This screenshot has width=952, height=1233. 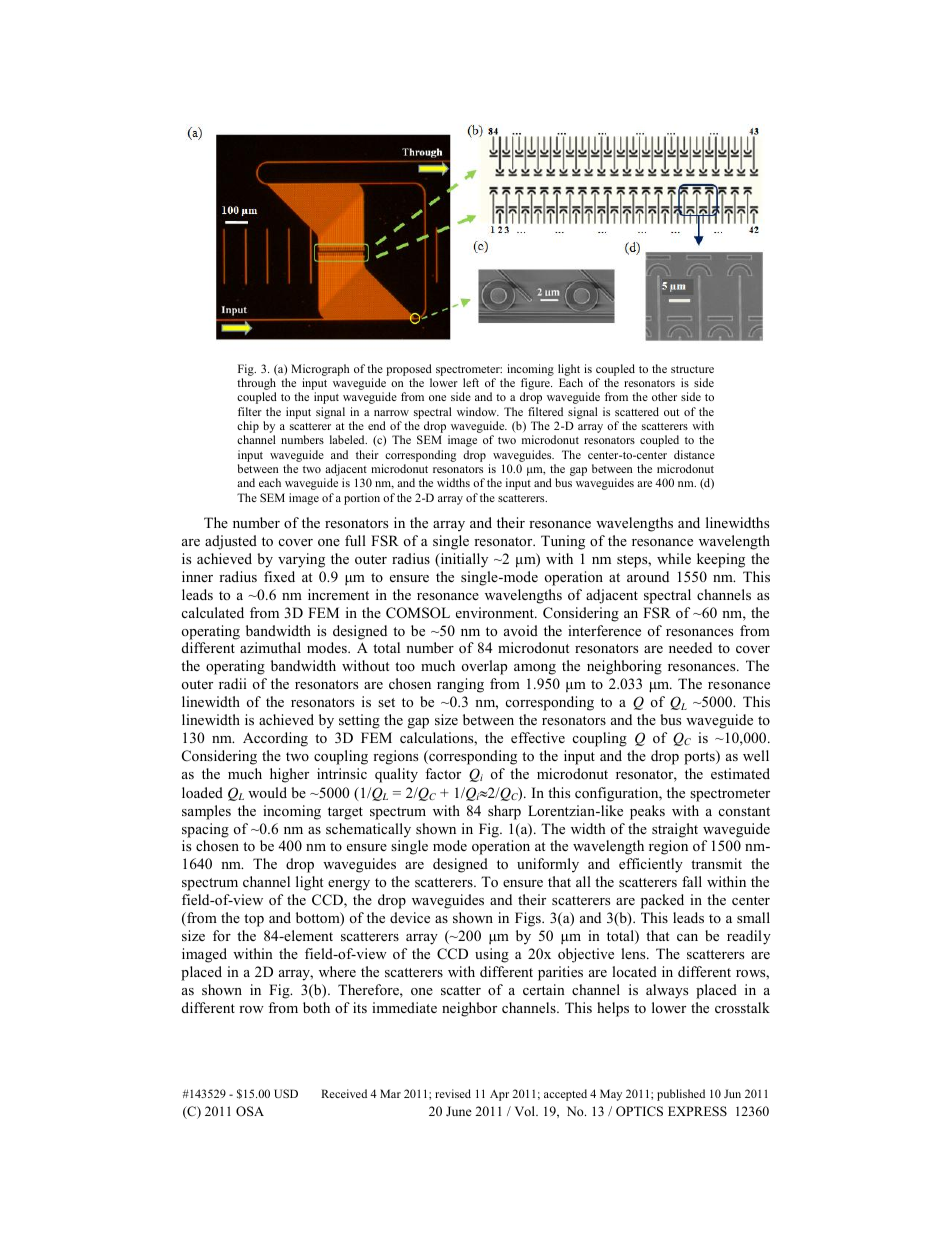 I want to click on According, so click(x=275, y=739).
